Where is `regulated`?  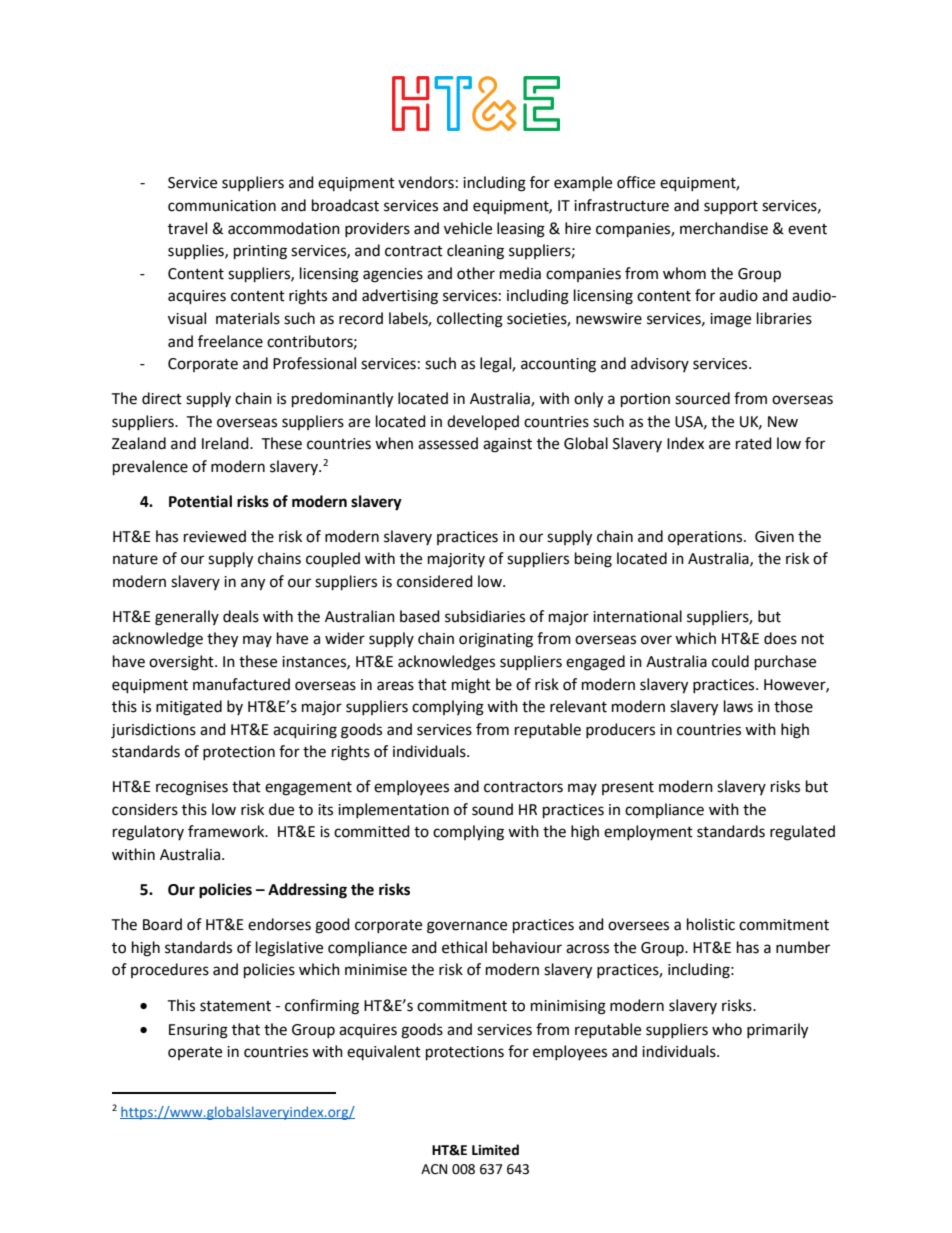
regulated is located at coordinates (802, 833).
